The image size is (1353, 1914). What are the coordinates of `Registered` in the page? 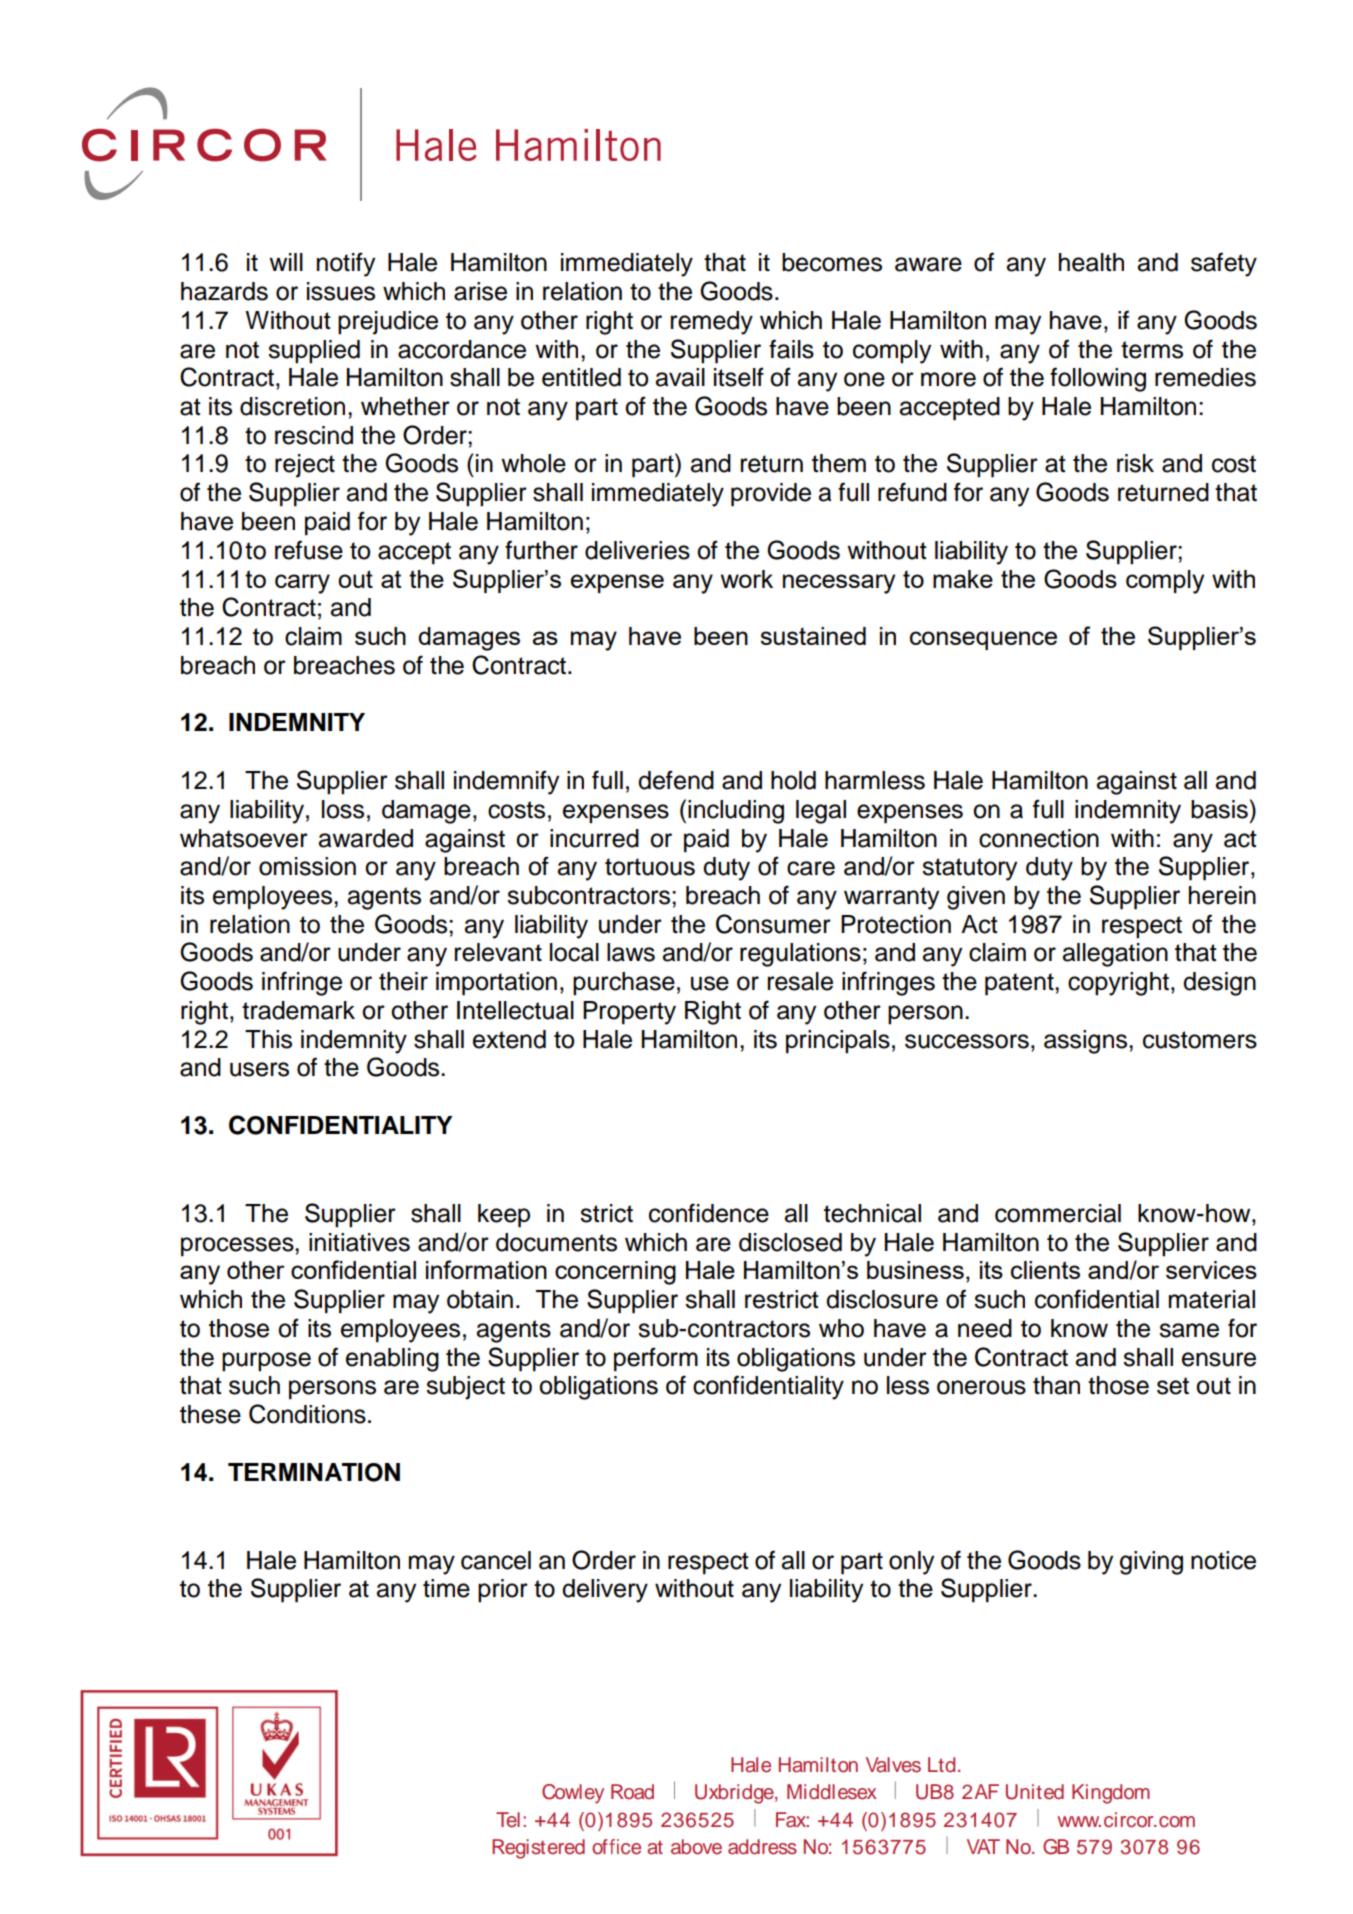 It's located at (538, 1849).
